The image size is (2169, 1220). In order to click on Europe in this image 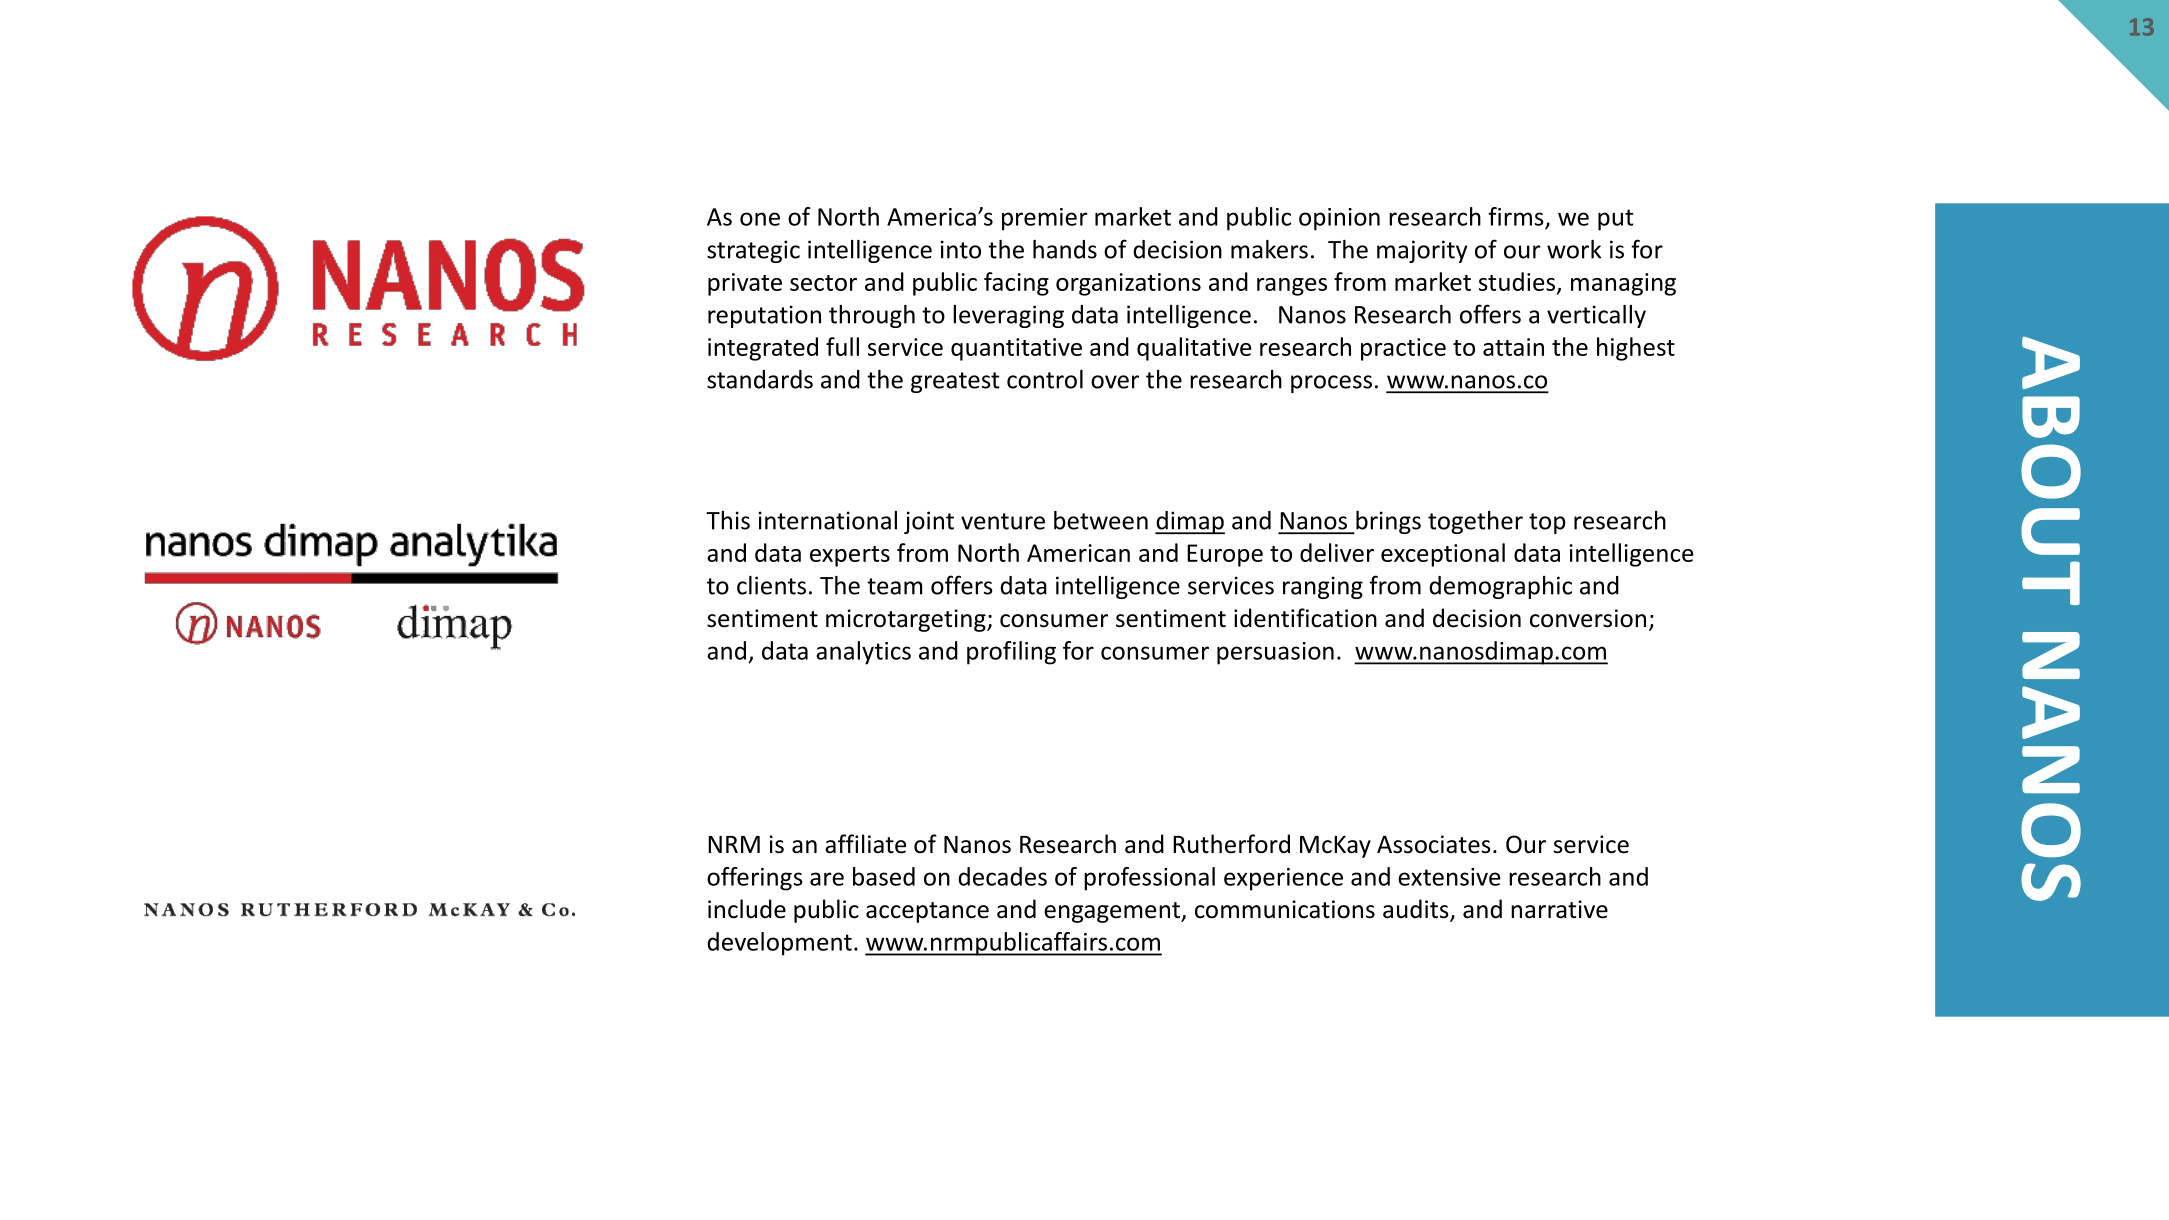, I will do `click(1225, 555)`.
